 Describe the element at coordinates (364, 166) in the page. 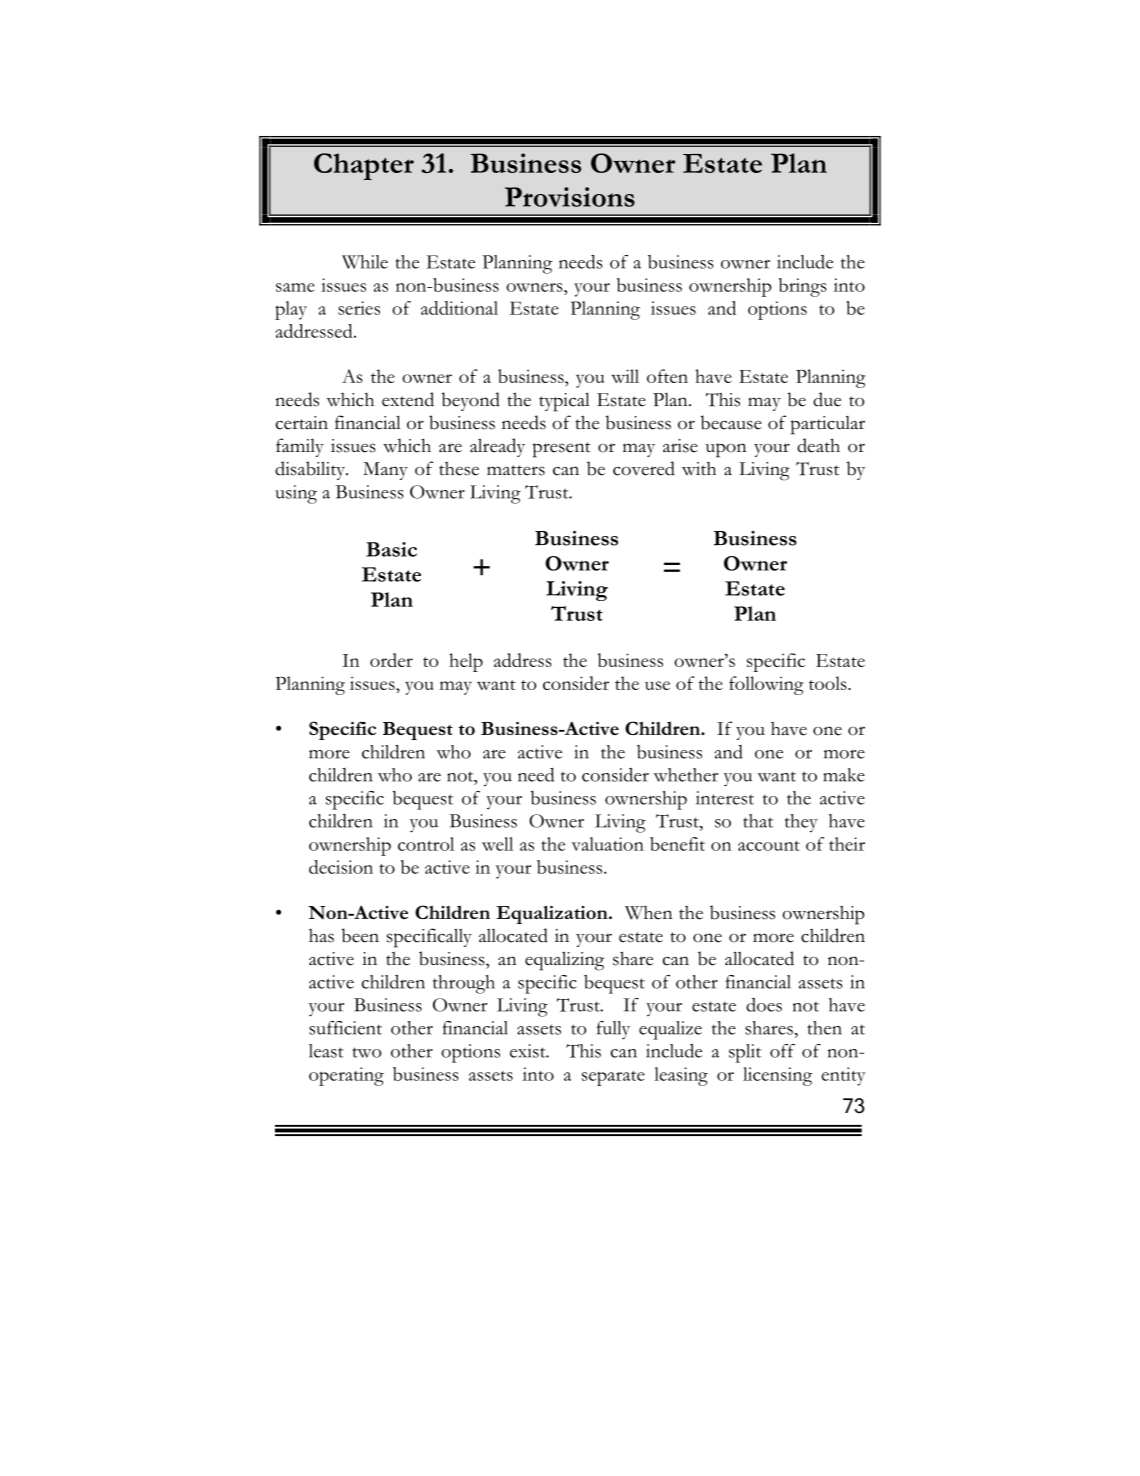

I see `Chapter` at that location.
